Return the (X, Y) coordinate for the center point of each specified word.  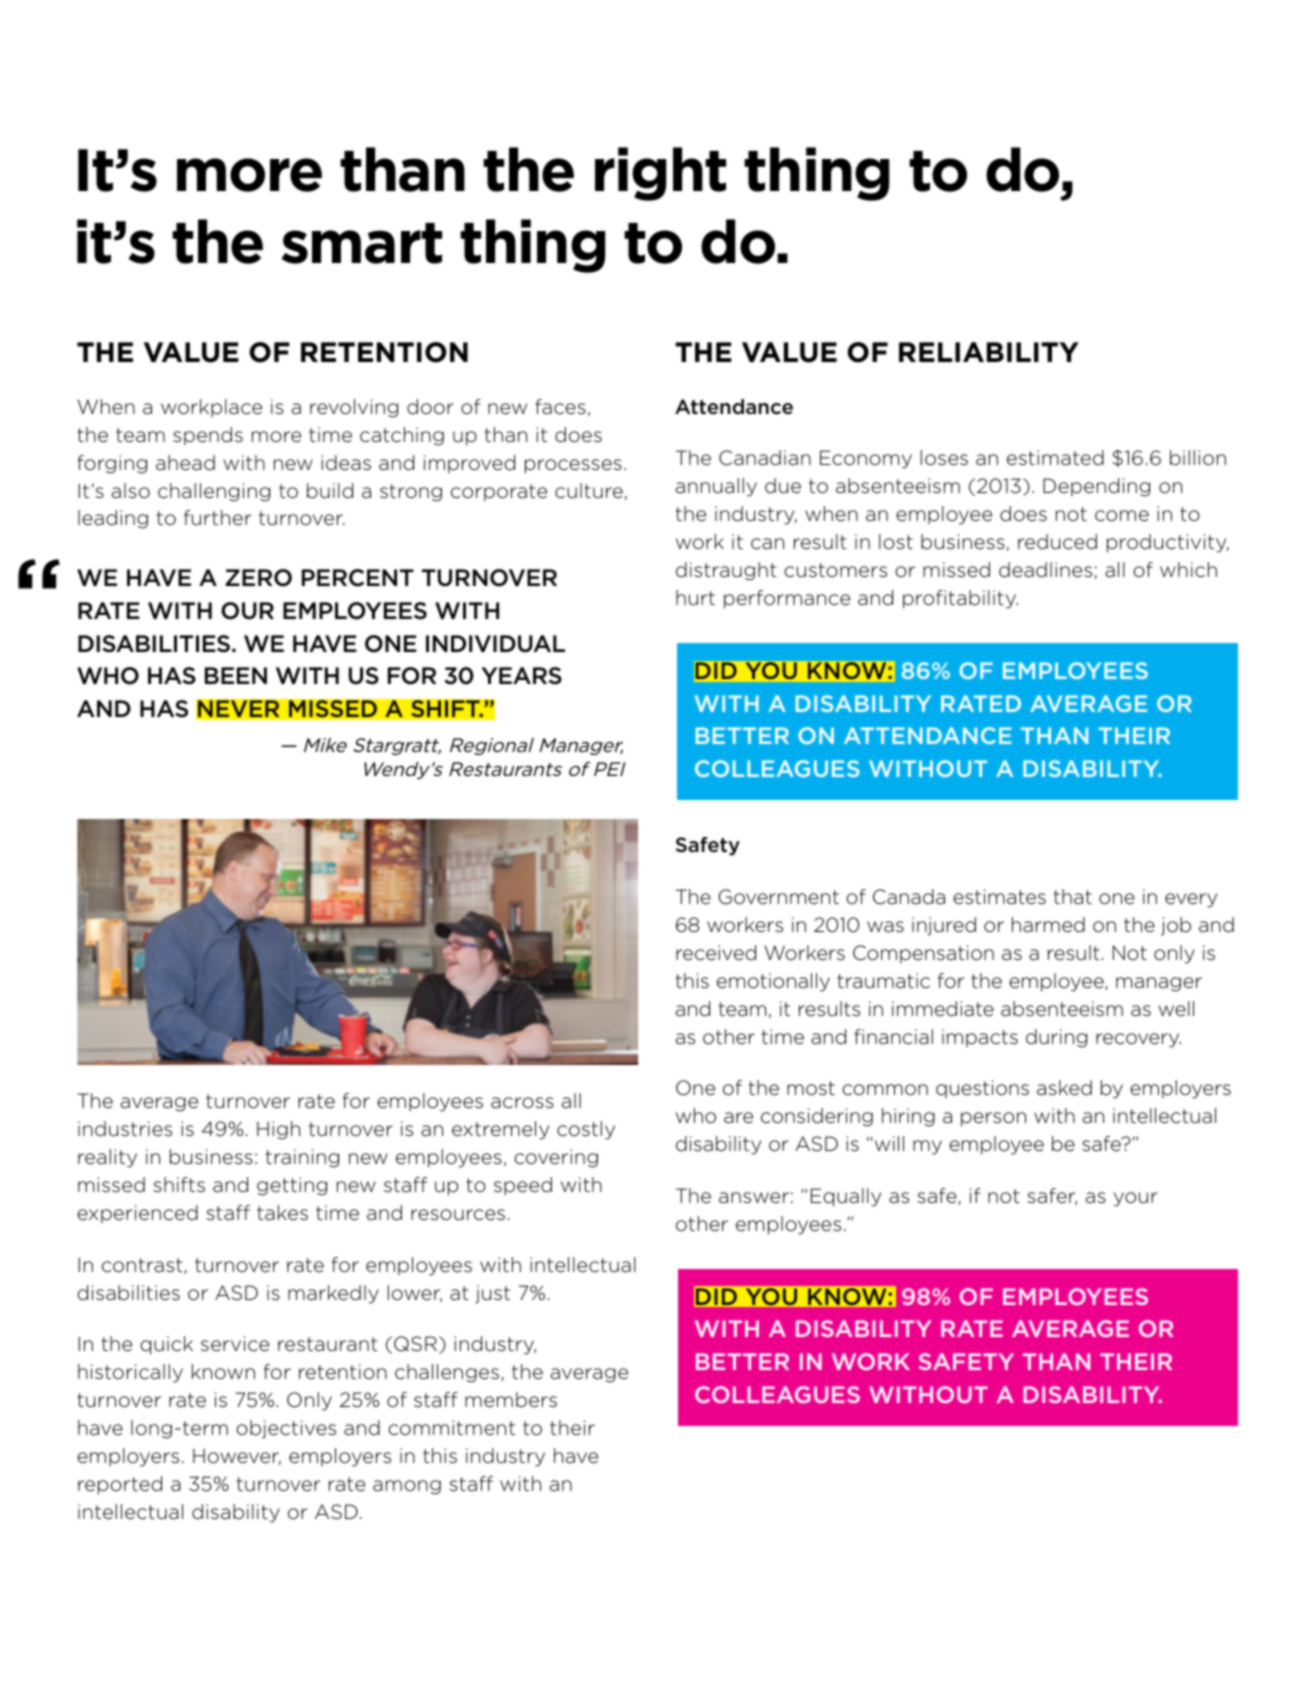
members (511, 1400)
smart (361, 243)
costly (586, 1130)
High (278, 1130)
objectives (286, 1429)
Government (778, 897)
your (1135, 1199)
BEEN (236, 675)
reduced (1057, 542)
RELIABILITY (989, 352)
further (217, 517)
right (660, 174)
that (1073, 896)
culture (589, 491)
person (993, 1119)
